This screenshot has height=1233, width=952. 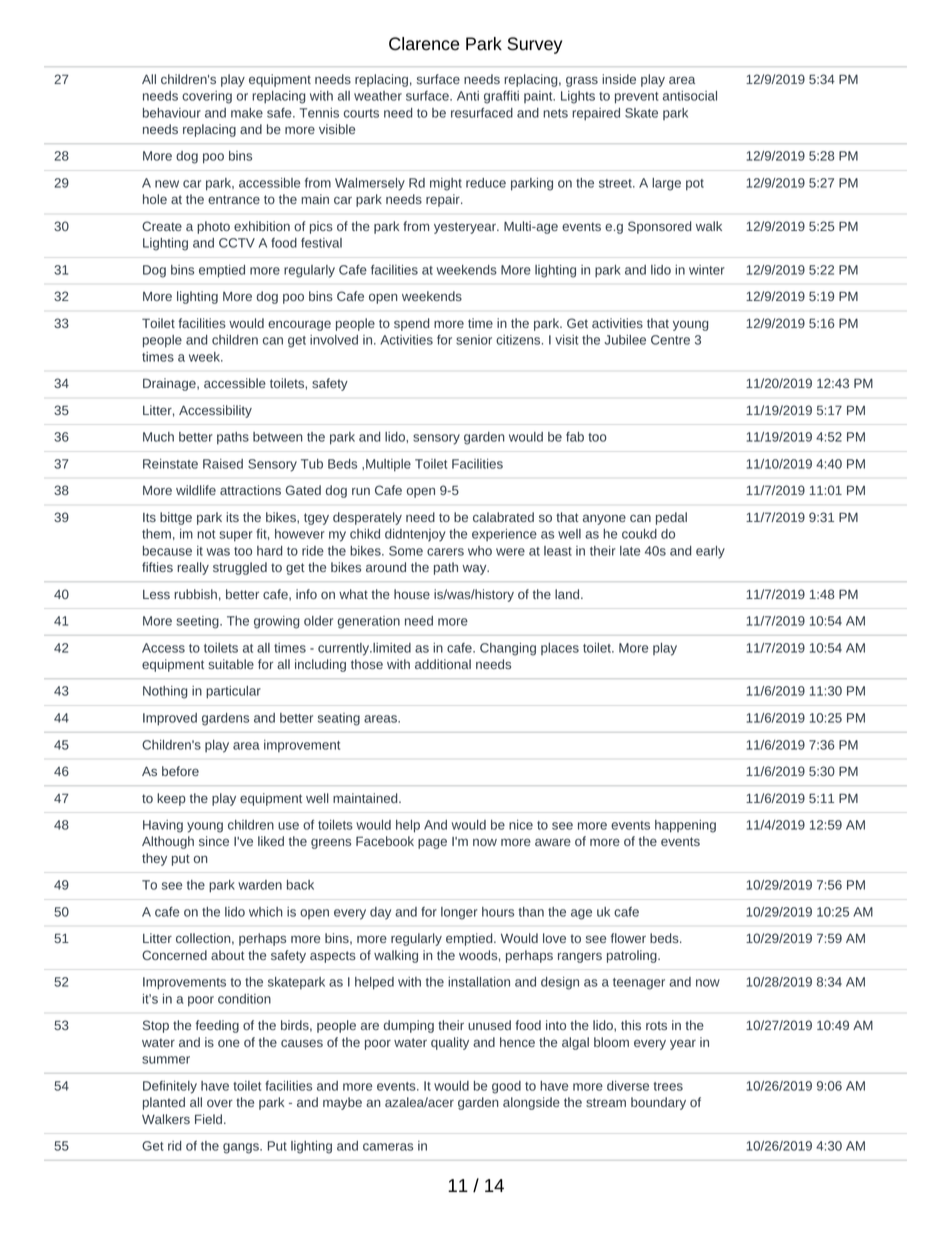 What do you see at coordinates (658, 1103) in the screenshot?
I see `boundary` at bounding box center [658, 1103].
